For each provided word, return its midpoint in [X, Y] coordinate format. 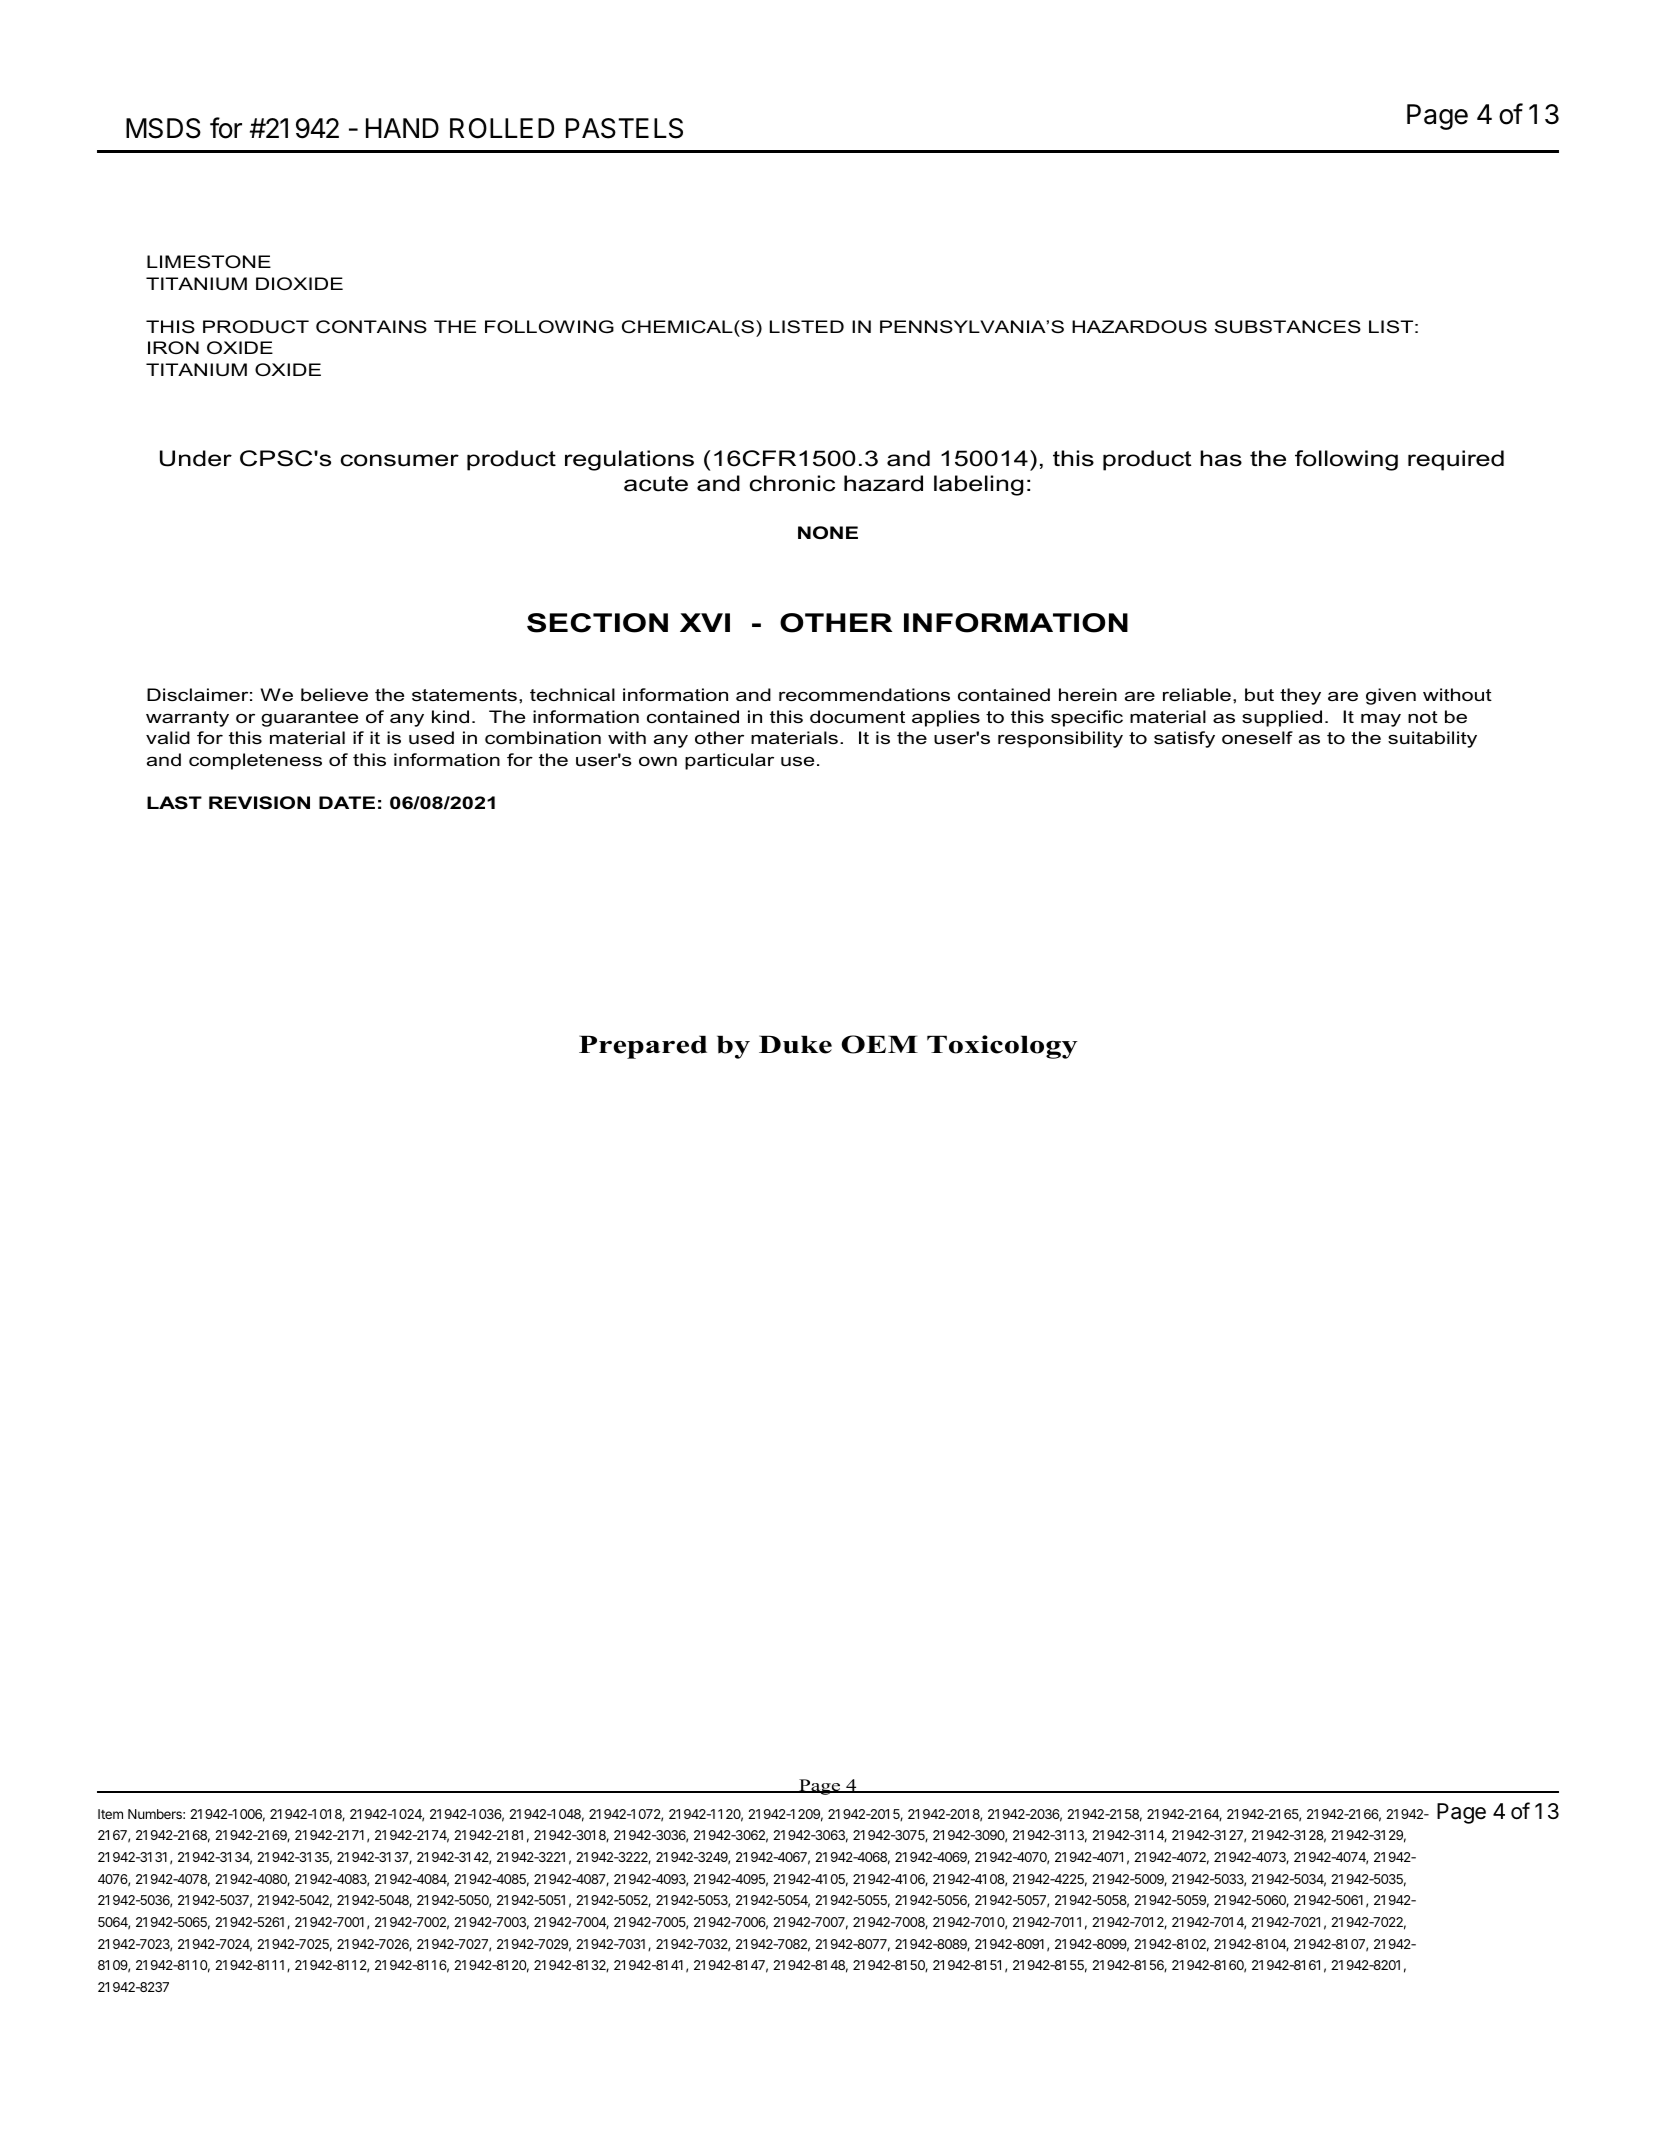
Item [110, 1814]
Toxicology [1002, 1047]
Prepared [643, 1047]
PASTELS [624, 128]
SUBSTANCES [1288, 326]
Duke [795, 1044]
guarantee [309, 719]
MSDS [163, 128]
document [857, 716]
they [1300, 696]
